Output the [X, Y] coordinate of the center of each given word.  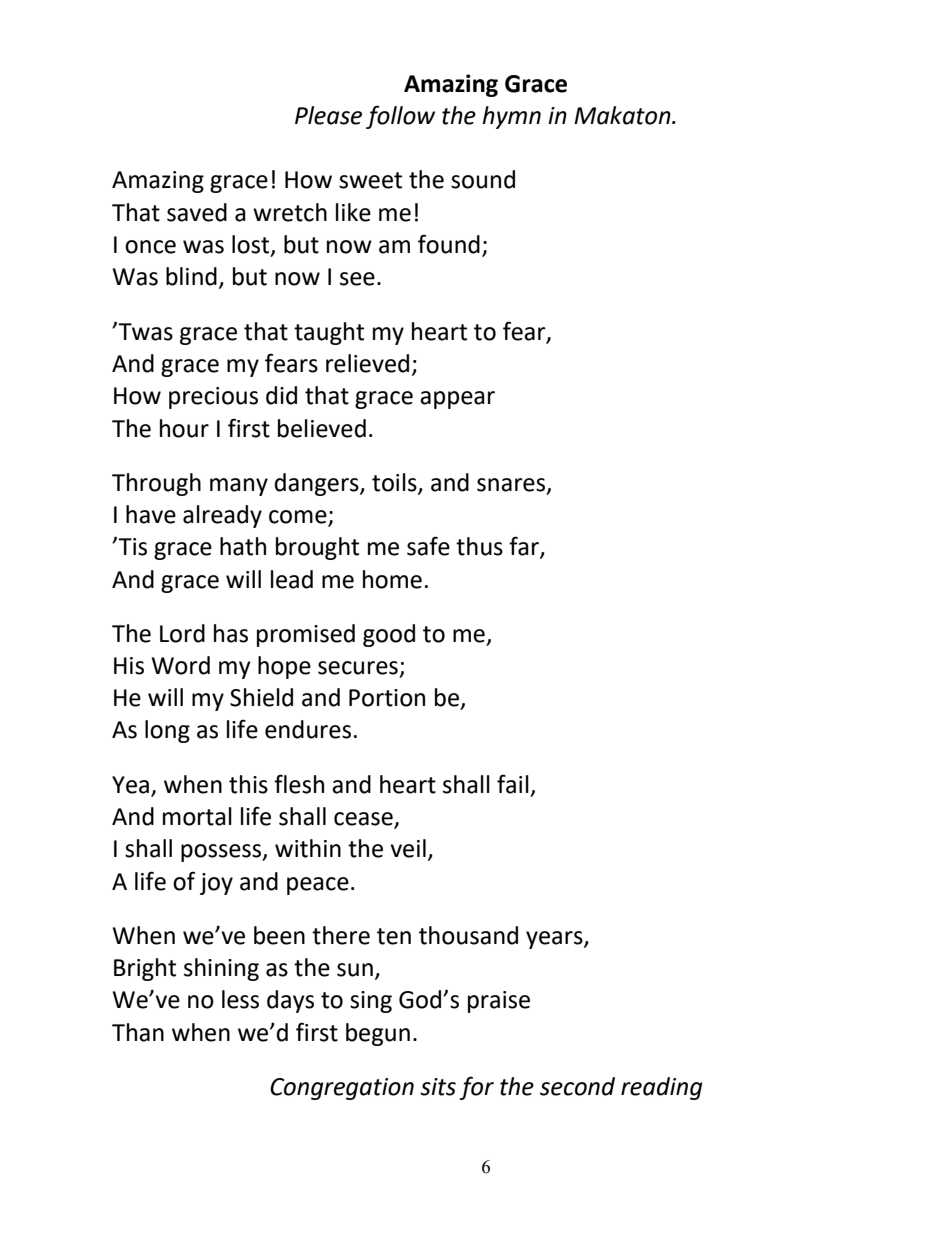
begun [378, 1034]
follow [400, 117]
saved [197, 212]
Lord [182, 633]
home [392, 579]
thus [479, 546]
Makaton [623, 115]
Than [138, 1032]
